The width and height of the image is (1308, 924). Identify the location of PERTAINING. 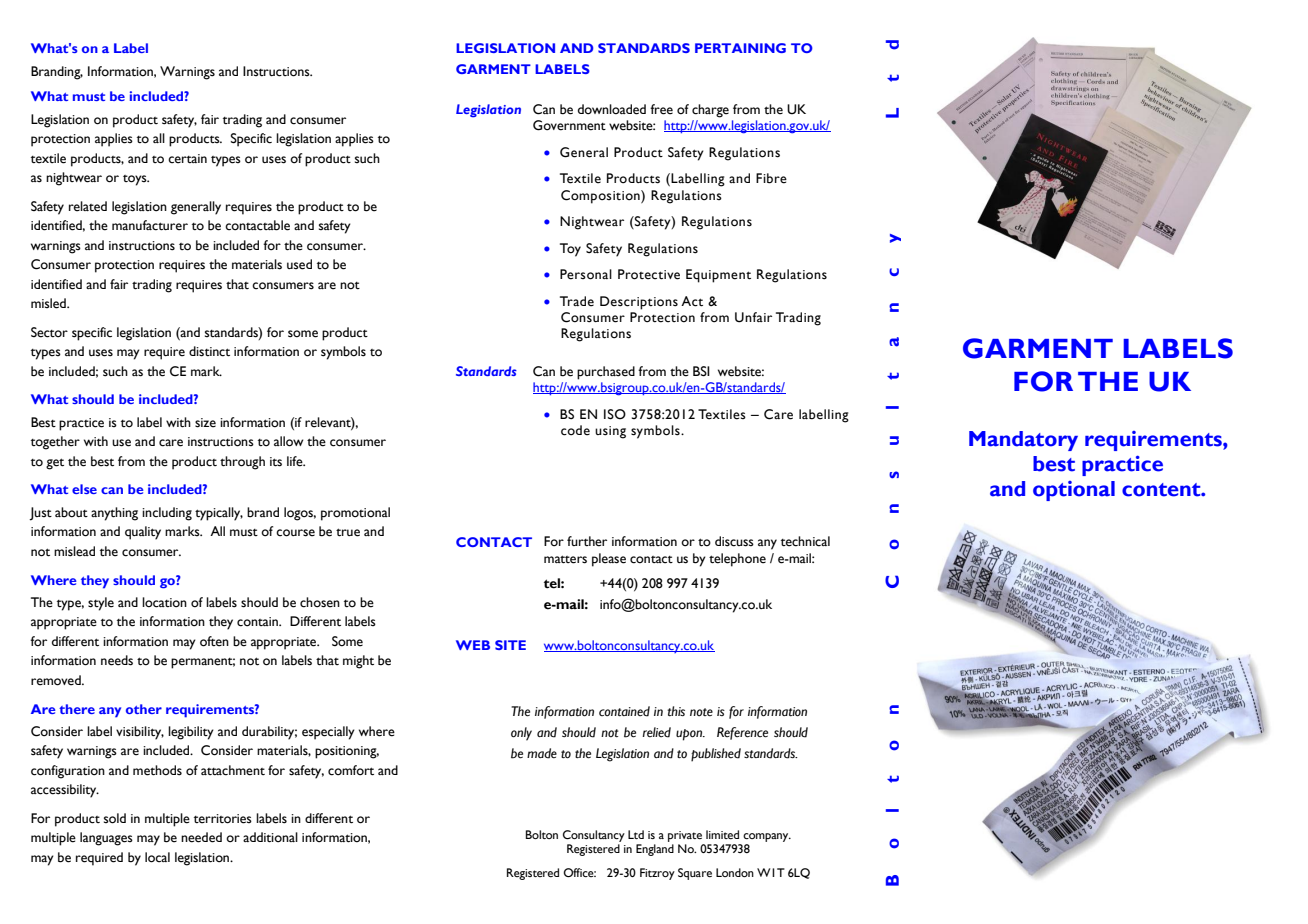
(740, 48).
